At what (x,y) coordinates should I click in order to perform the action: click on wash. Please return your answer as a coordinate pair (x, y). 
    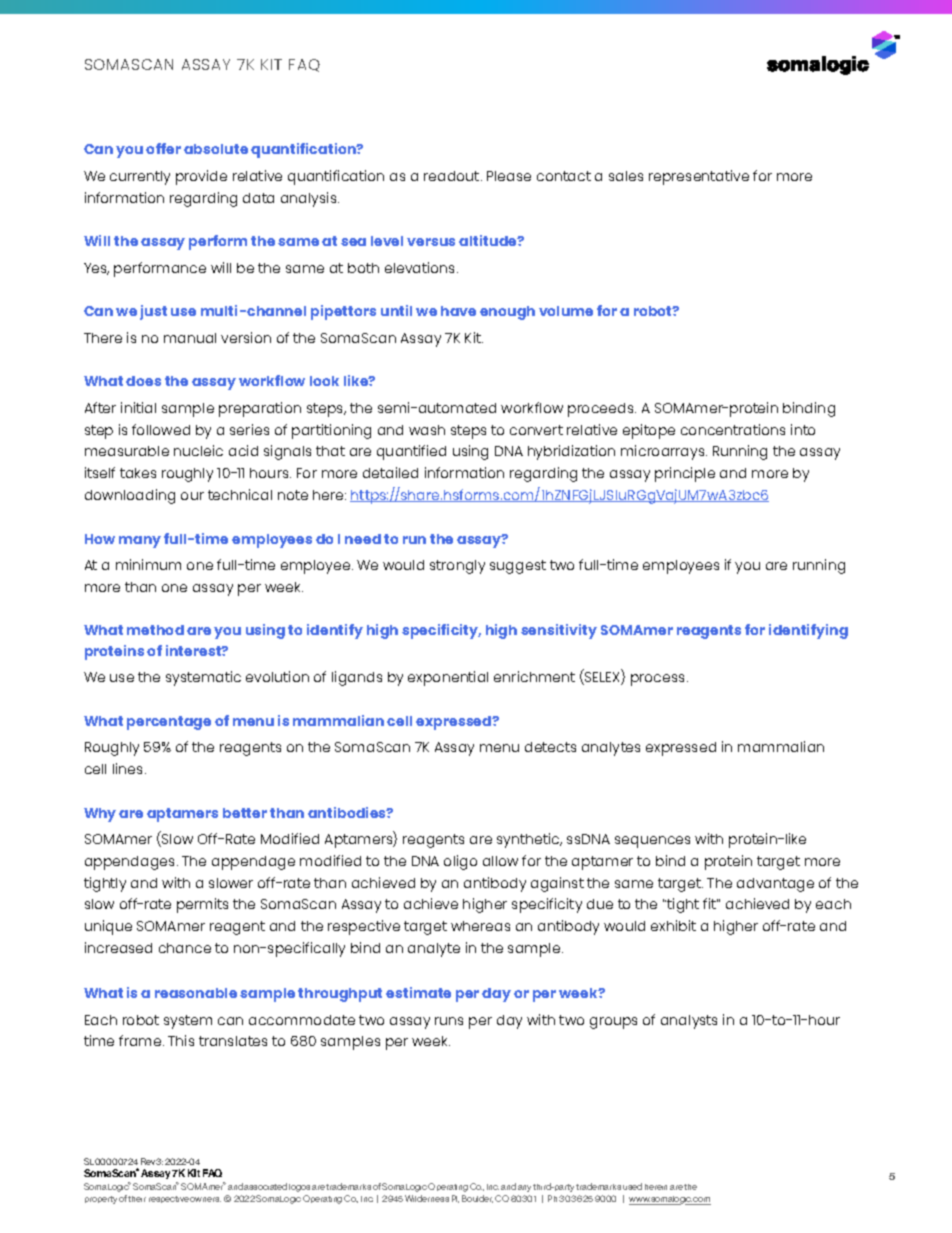
    Looking at the image, I should click on (427, 430).
